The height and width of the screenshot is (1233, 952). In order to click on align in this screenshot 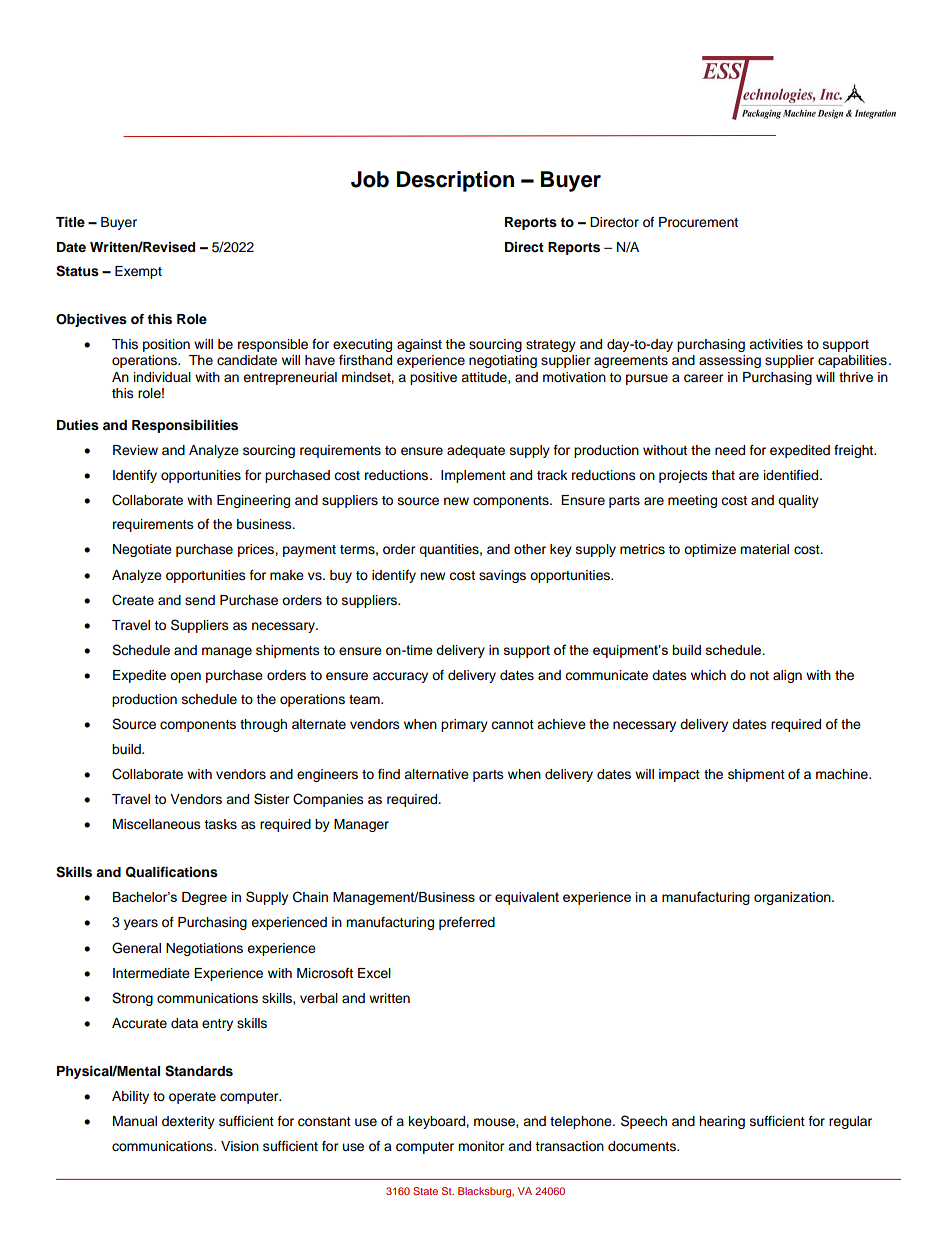, I will do `click(787, 676)`.
